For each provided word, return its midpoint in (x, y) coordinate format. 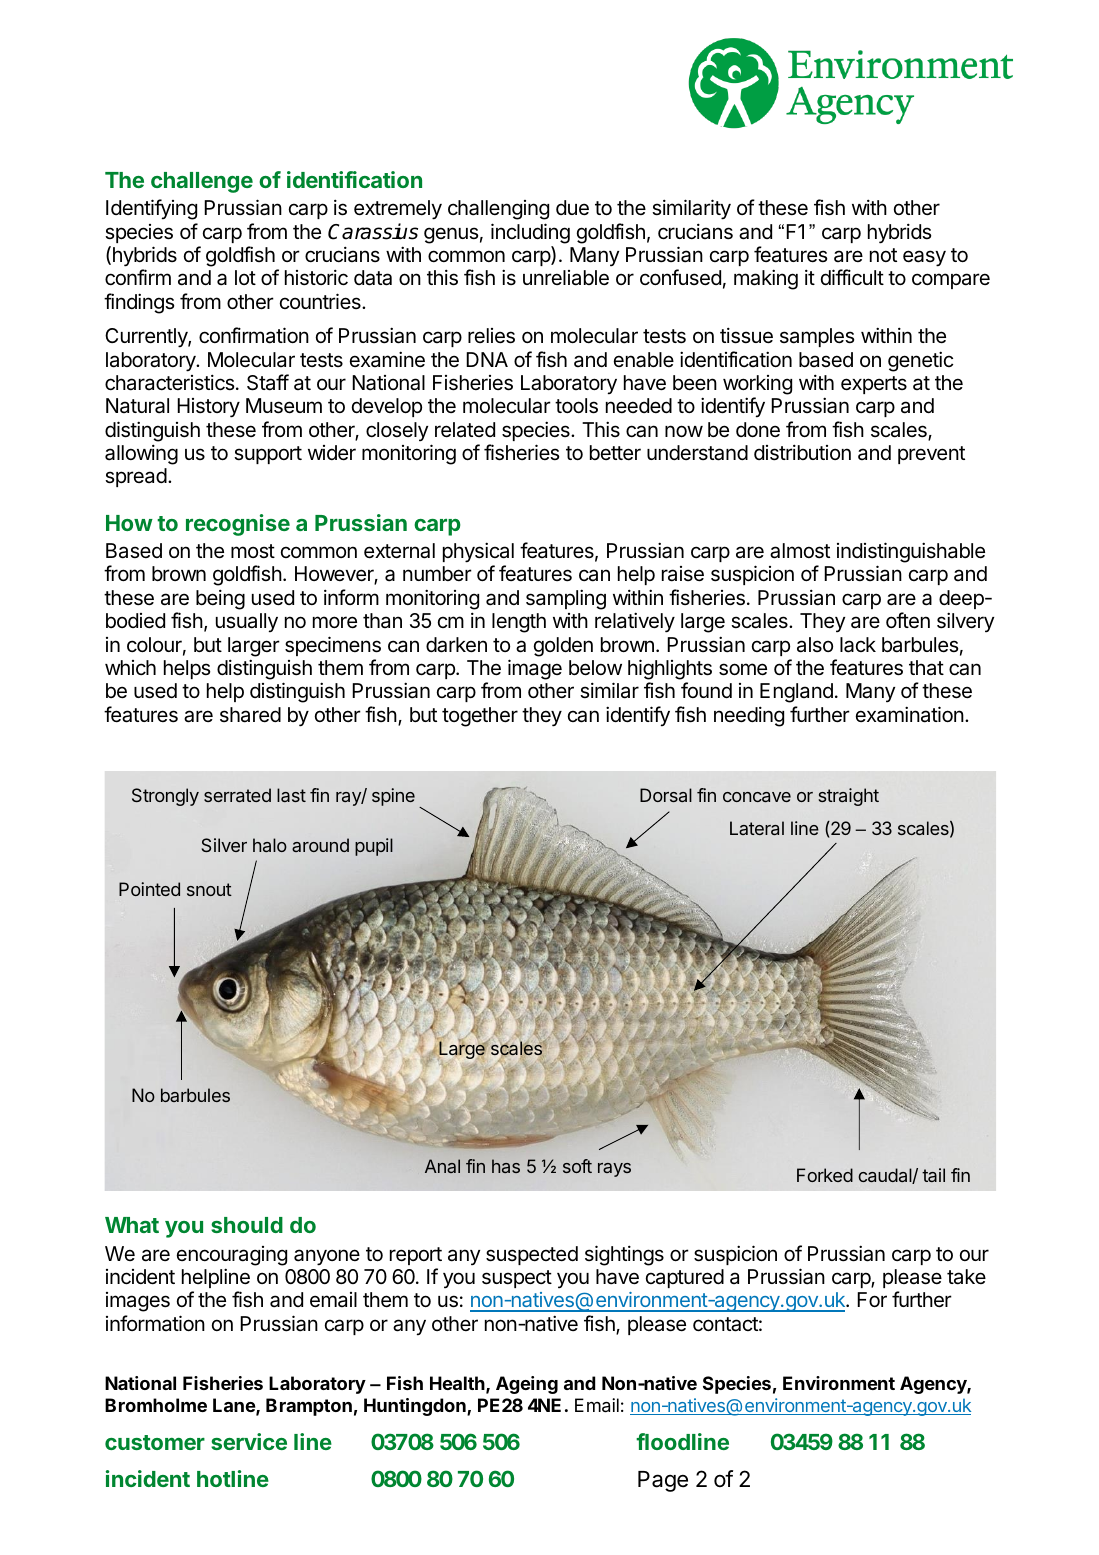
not (883, 255)
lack (858, 645)
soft (577, 1166)
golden (563, 647)
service (249, 1441)
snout (209, 889)
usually (247, 623)
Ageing (527, 1385)
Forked (825, 1175)
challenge (202, 182)
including (530, 233)
